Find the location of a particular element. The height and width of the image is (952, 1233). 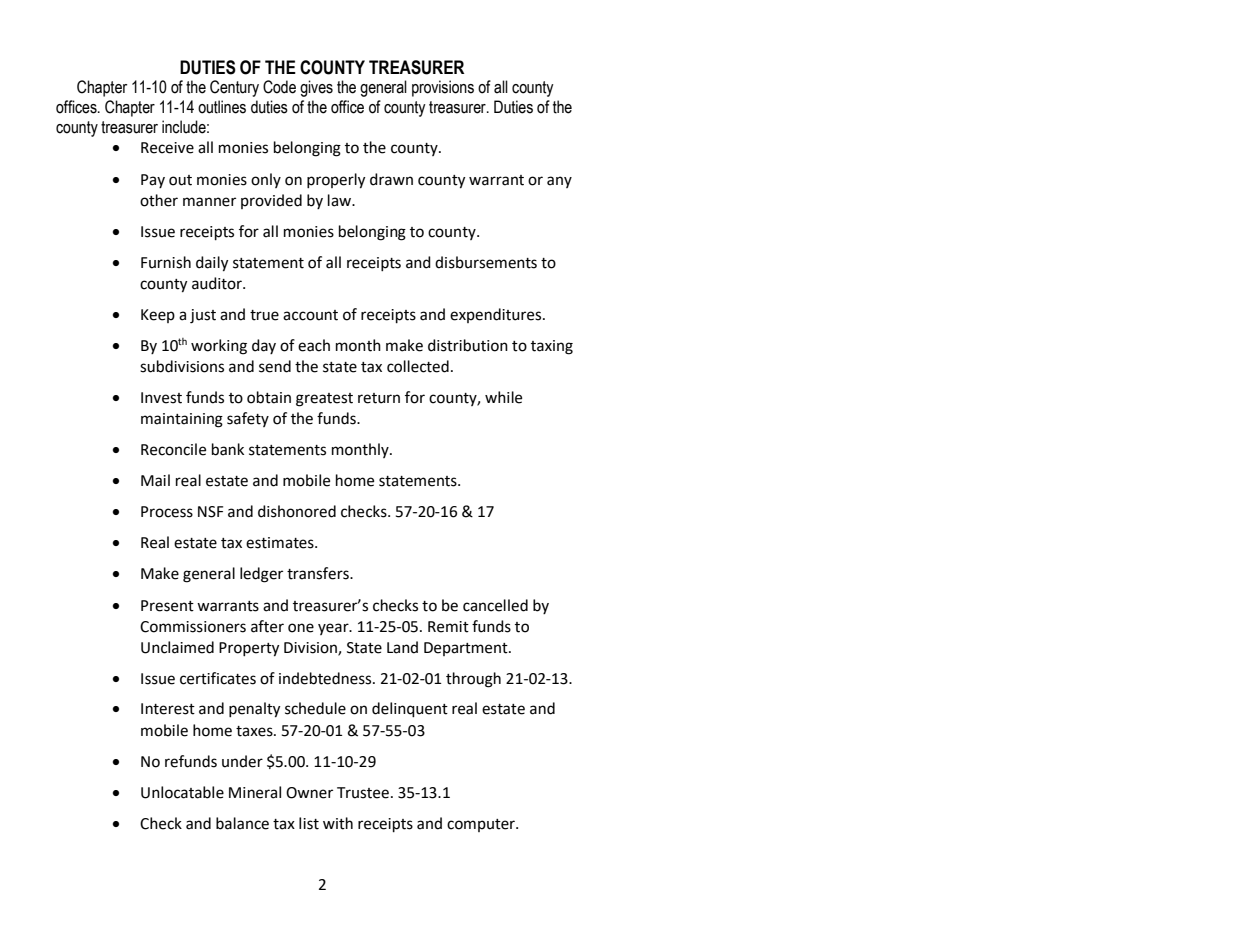

provisions is located at coordinates (443, 88).
